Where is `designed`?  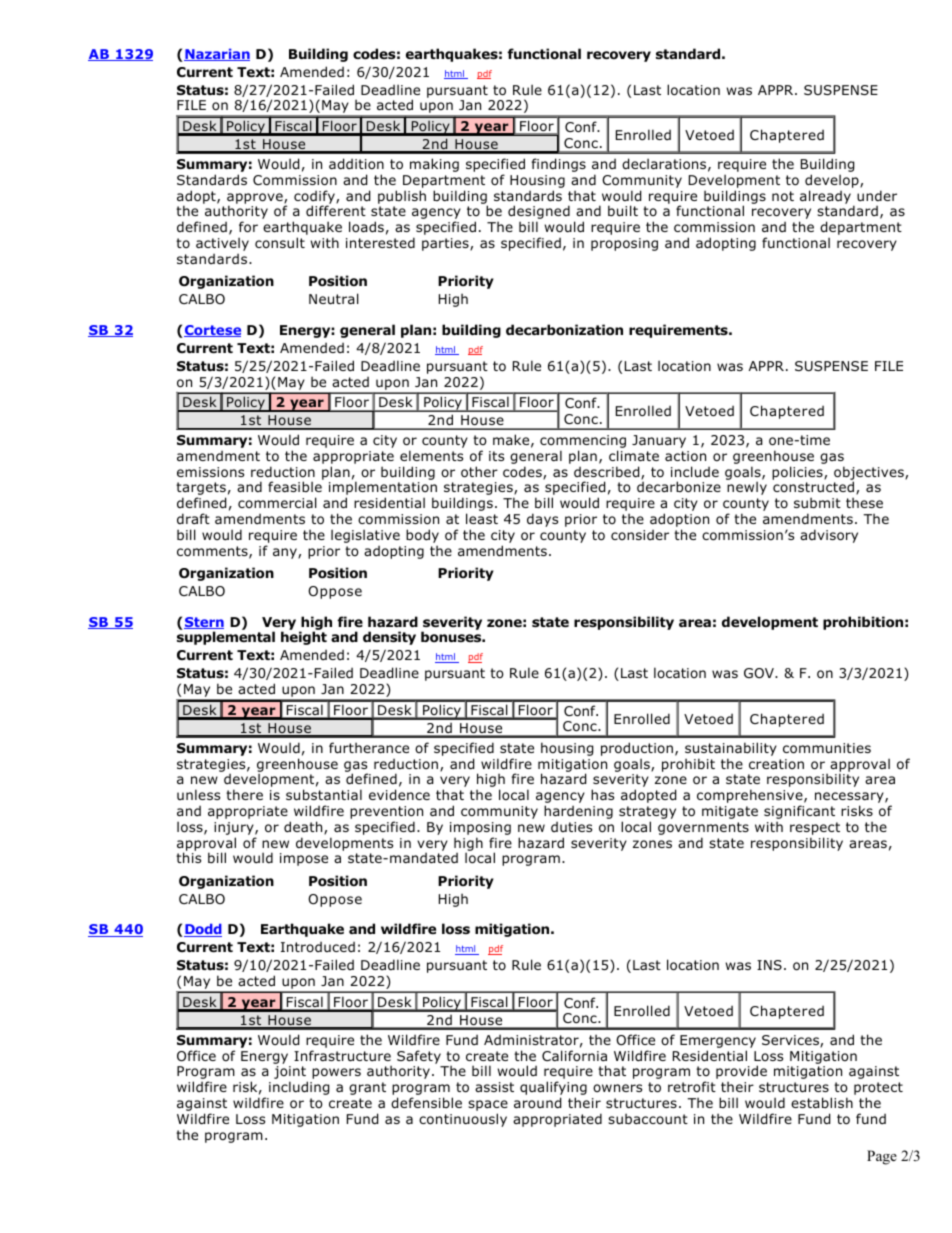 designed is located at coordinates (539, 213).
